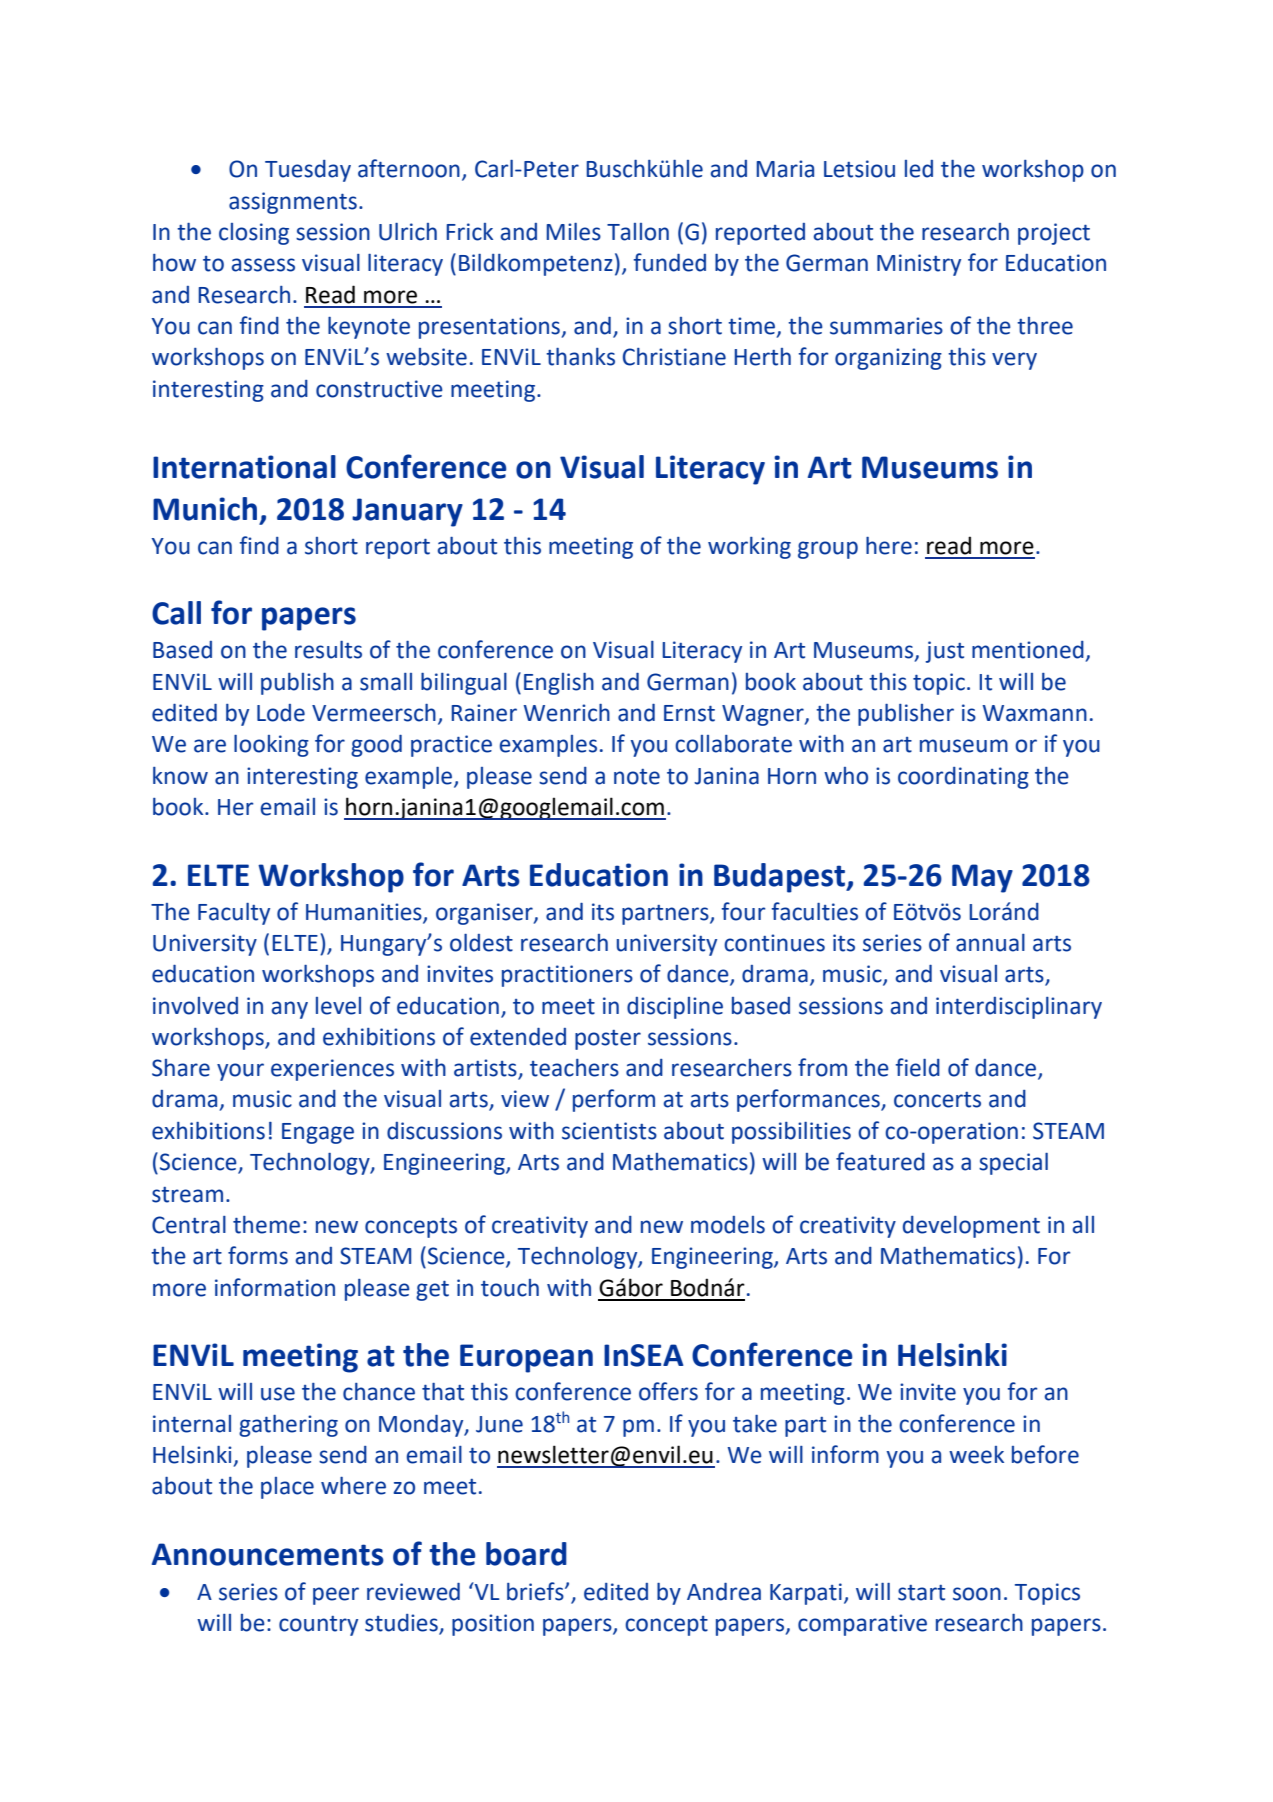 This document has height=1802, width=1273. Describe the element at coordinates (567, 976) in the document. I see `practitioners` at that location.
